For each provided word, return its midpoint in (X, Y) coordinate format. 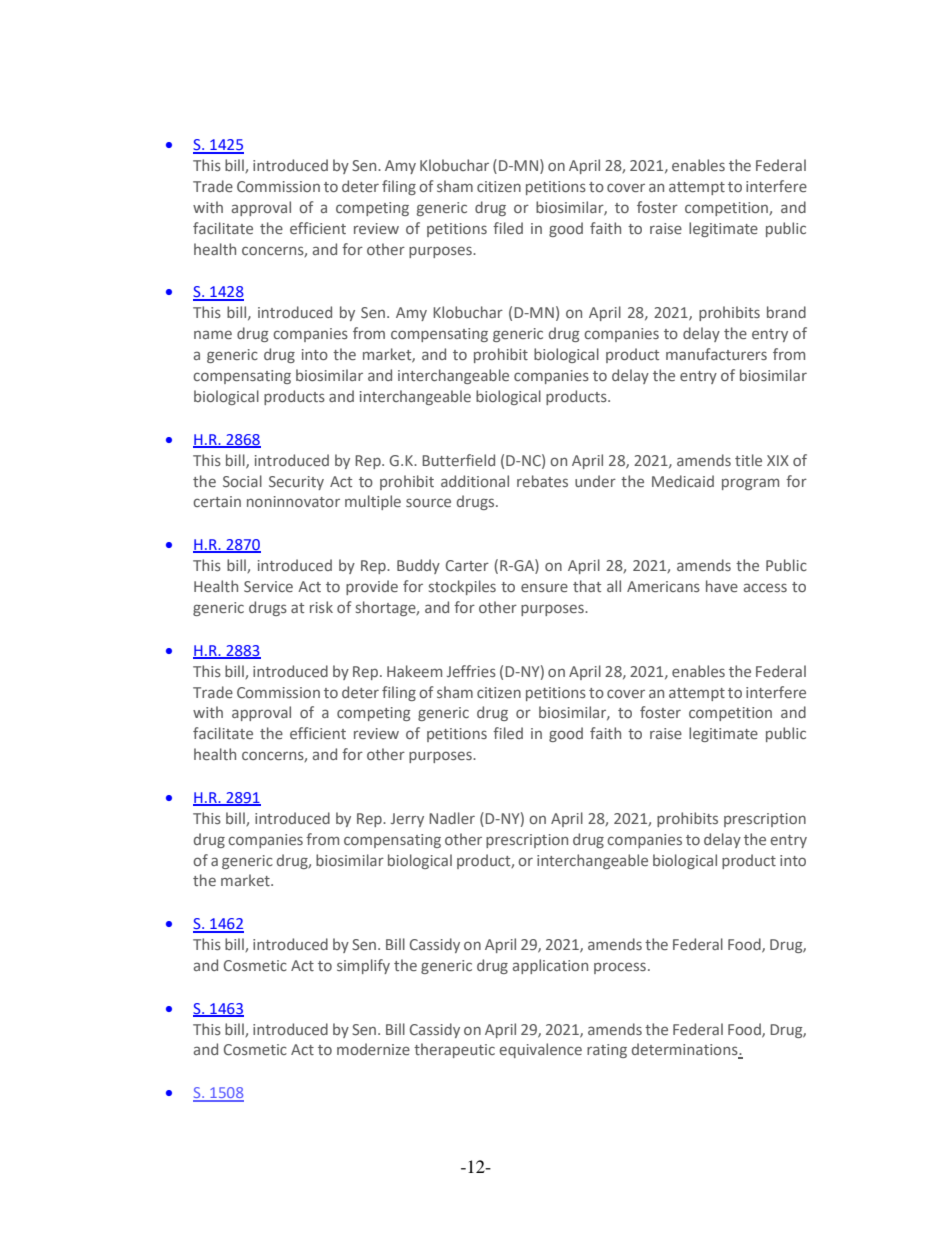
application (550, 966)
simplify (363, 966)
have (722, 586)
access (765, 587)
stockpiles (462, 587)
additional (475, 481)
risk (321, 607)
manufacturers (716, 354)
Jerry (407, 820)
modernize (373, 1049)
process (620, 968)
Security (296, 483)
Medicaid (683, 481)
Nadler (452, 818)
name (213, 334)
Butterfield (458, 460)
